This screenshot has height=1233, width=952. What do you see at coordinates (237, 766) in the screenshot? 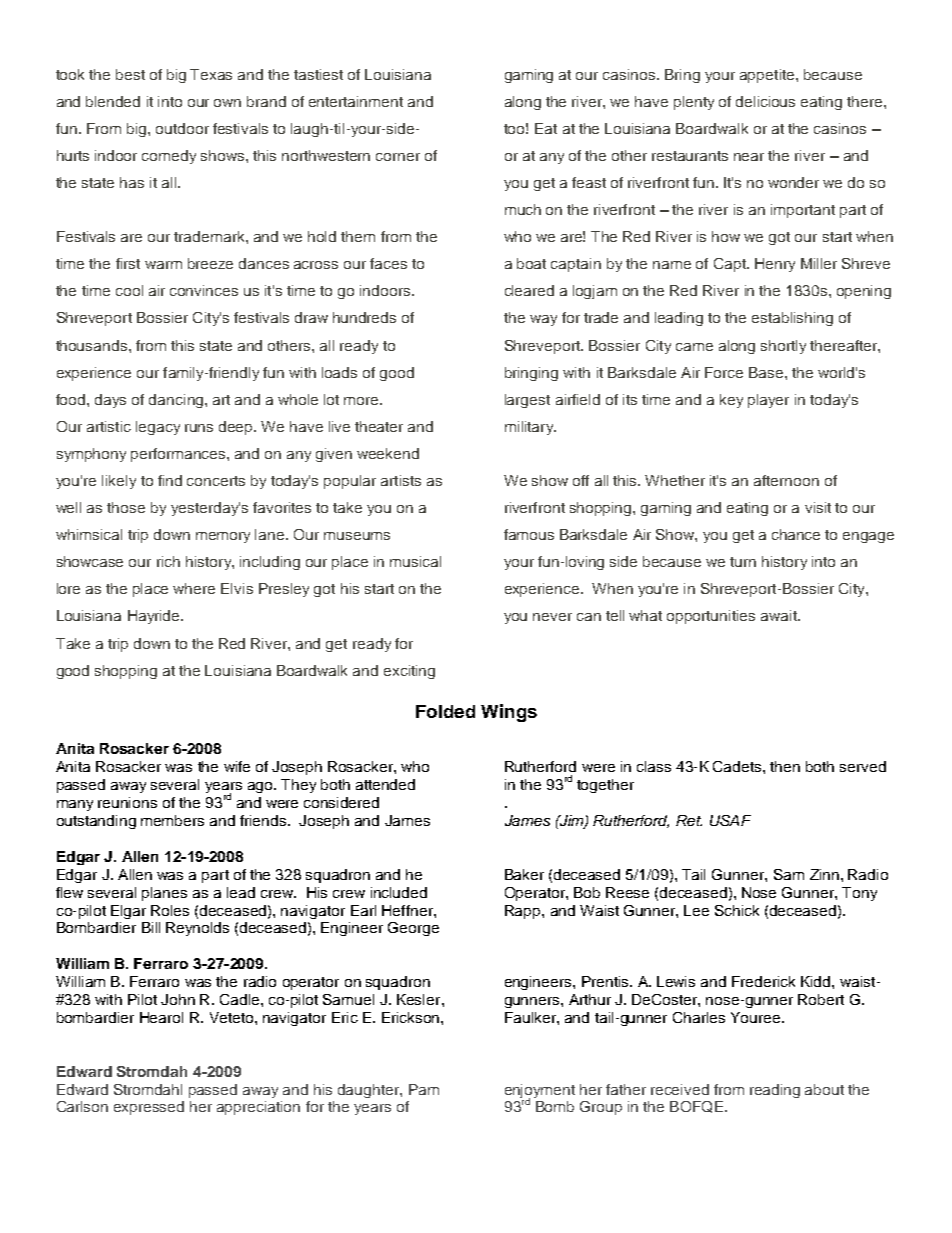
I see `wife` at bounding box center [237, 766].
